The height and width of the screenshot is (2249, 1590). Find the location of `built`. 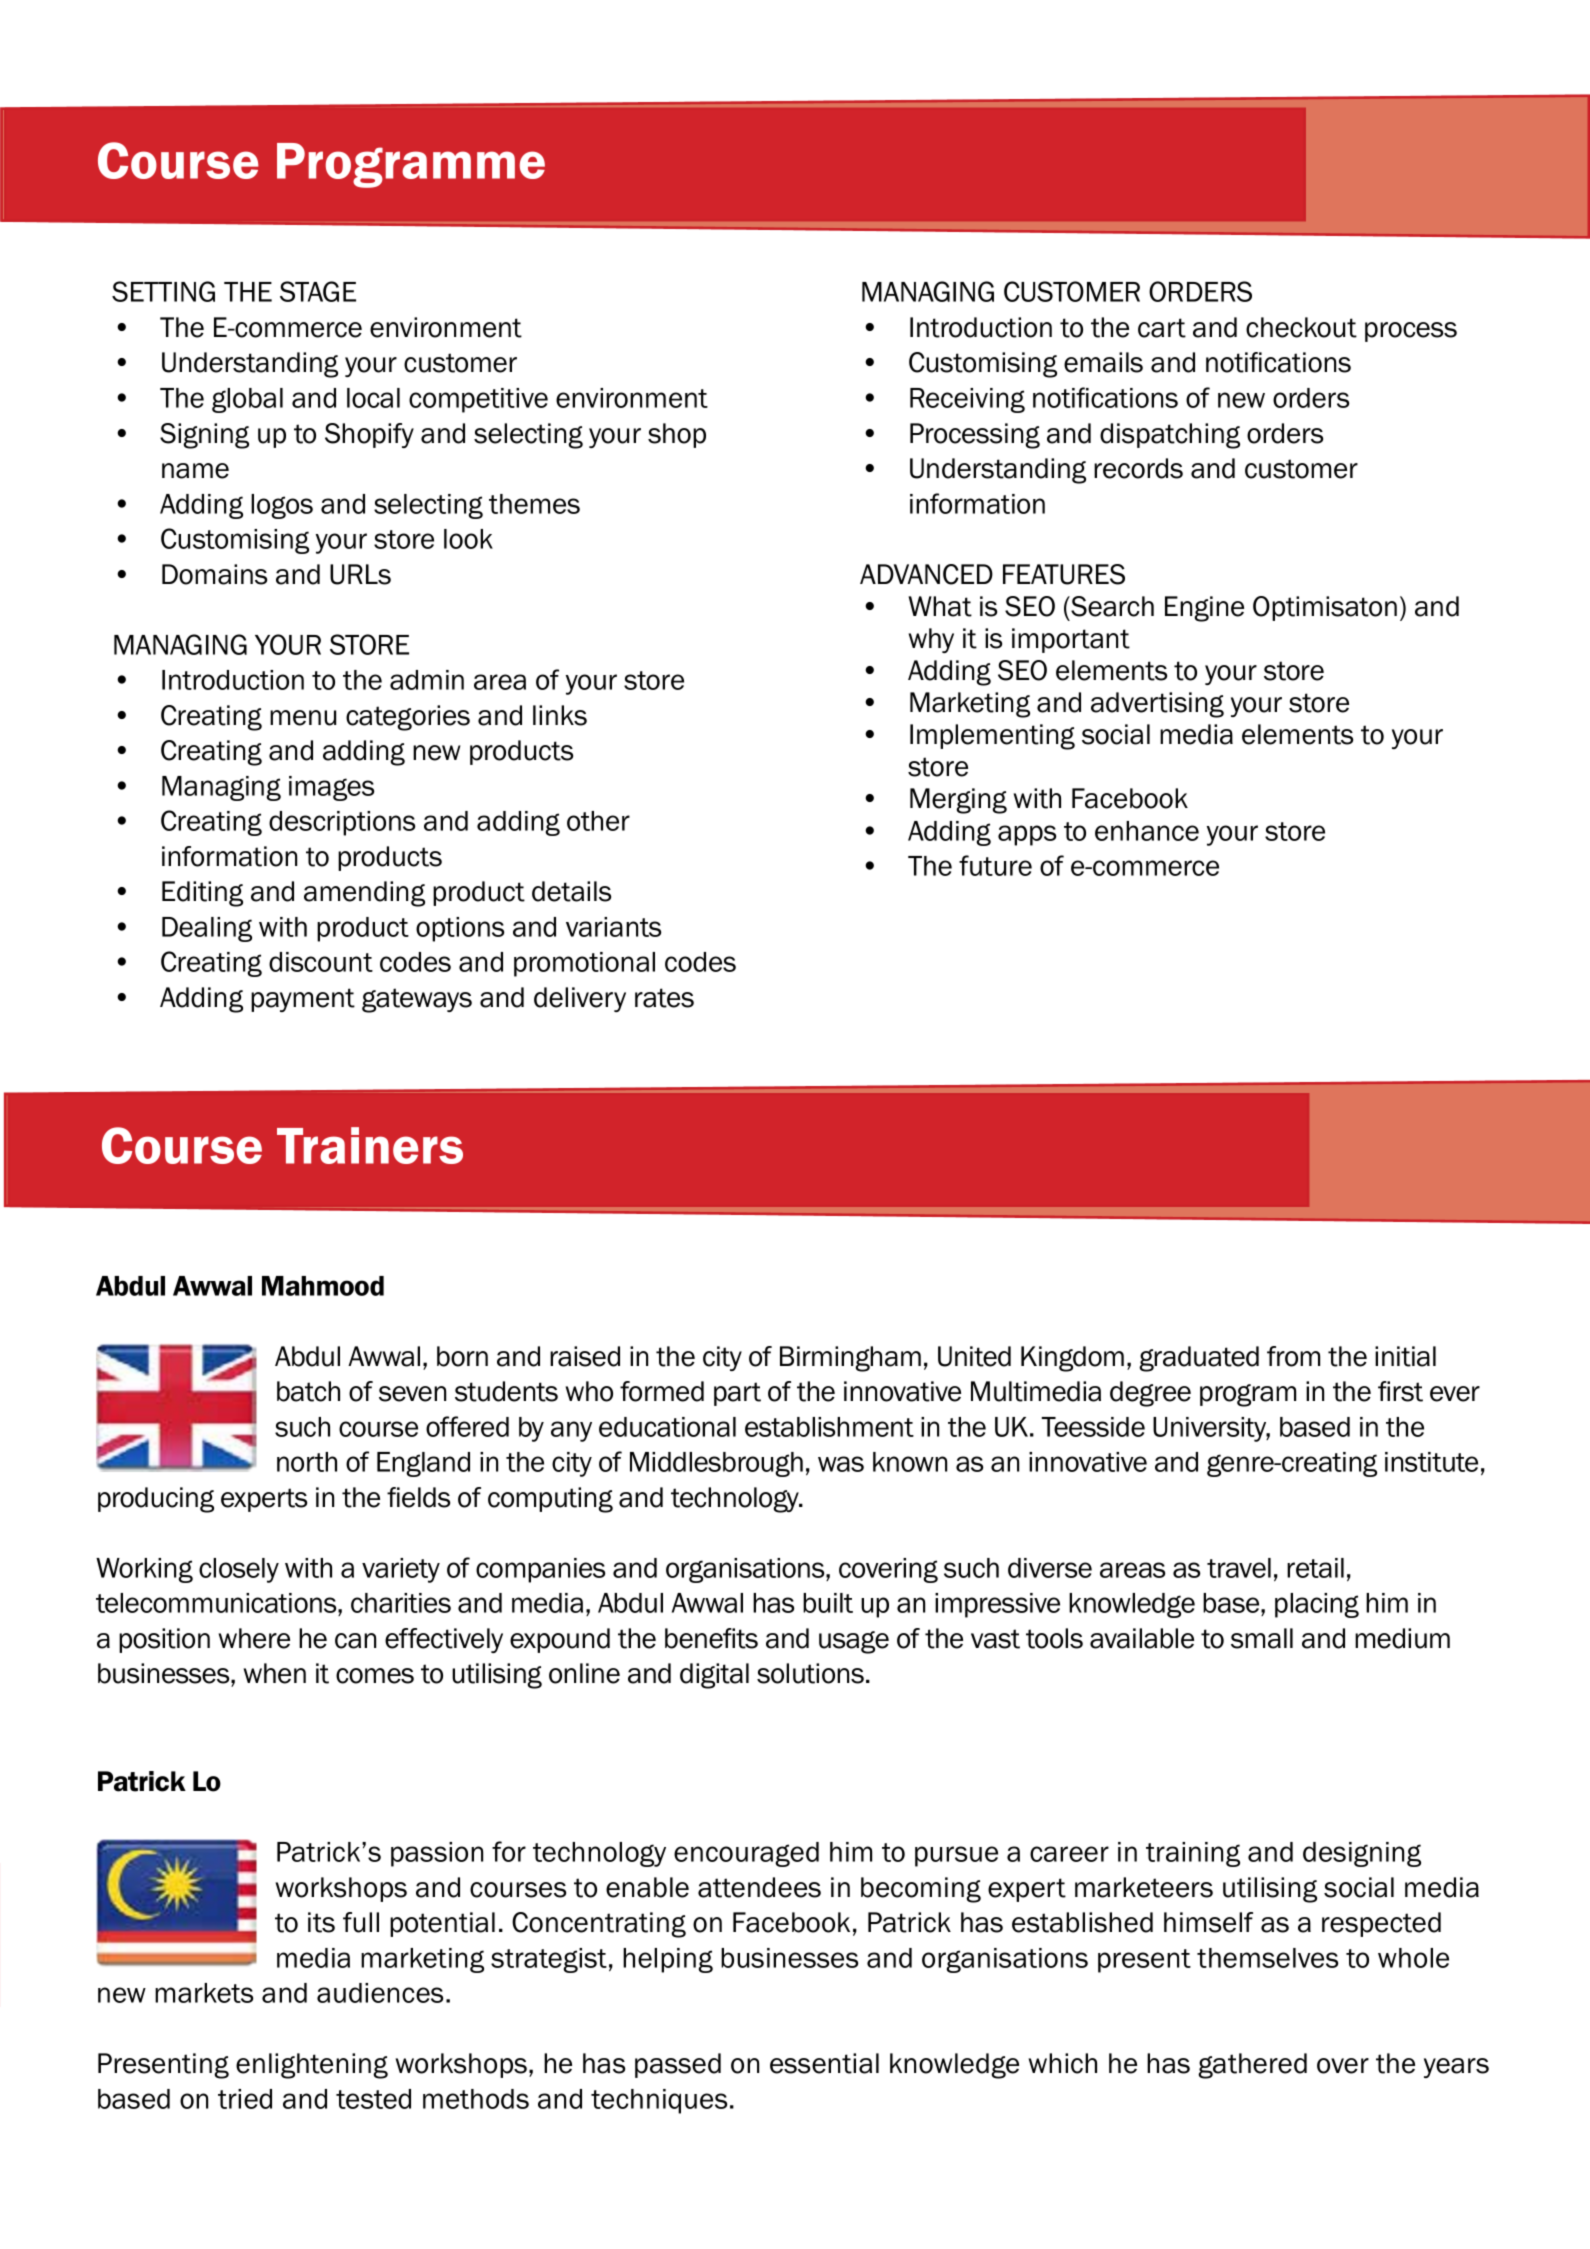

built is located at coordinates (828, 1603).
